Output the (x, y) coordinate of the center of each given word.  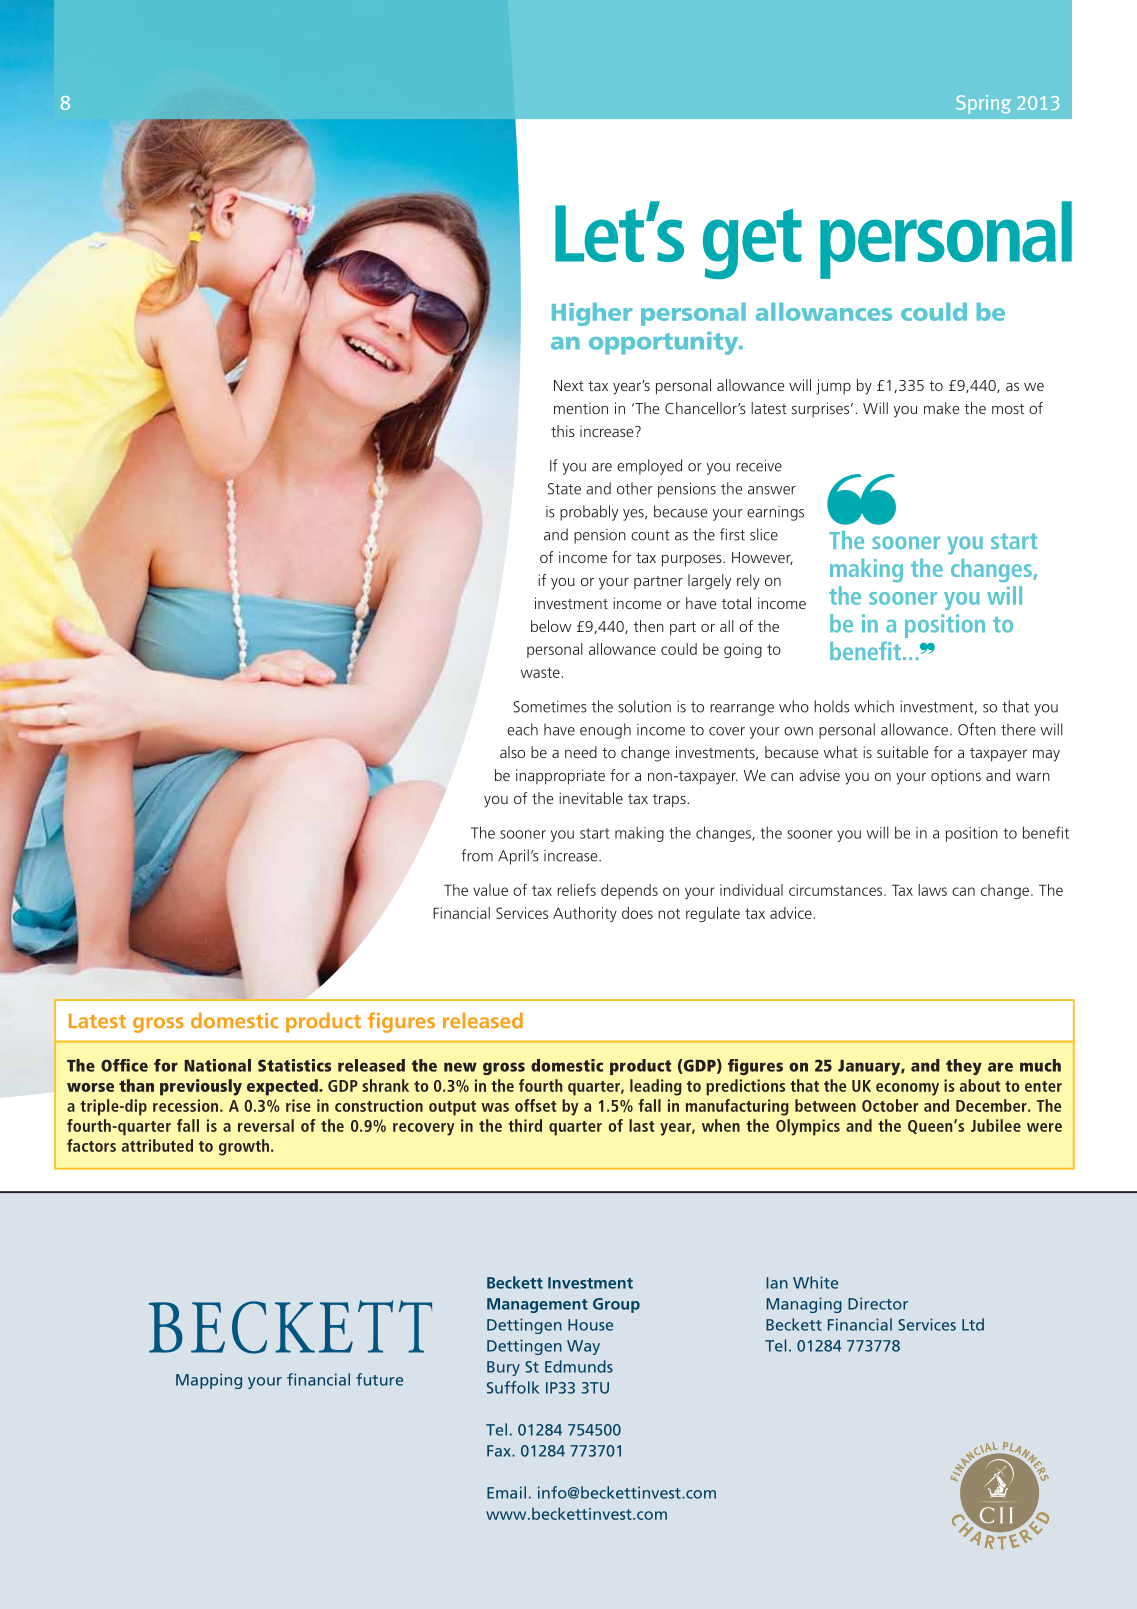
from (477, 855)
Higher (592, 314)
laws (932, 890)
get (752, 244)
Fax (500, 1451)
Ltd (973, 1324)
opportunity (665, 343)
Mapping (209, 1381)
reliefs (576, 890)
